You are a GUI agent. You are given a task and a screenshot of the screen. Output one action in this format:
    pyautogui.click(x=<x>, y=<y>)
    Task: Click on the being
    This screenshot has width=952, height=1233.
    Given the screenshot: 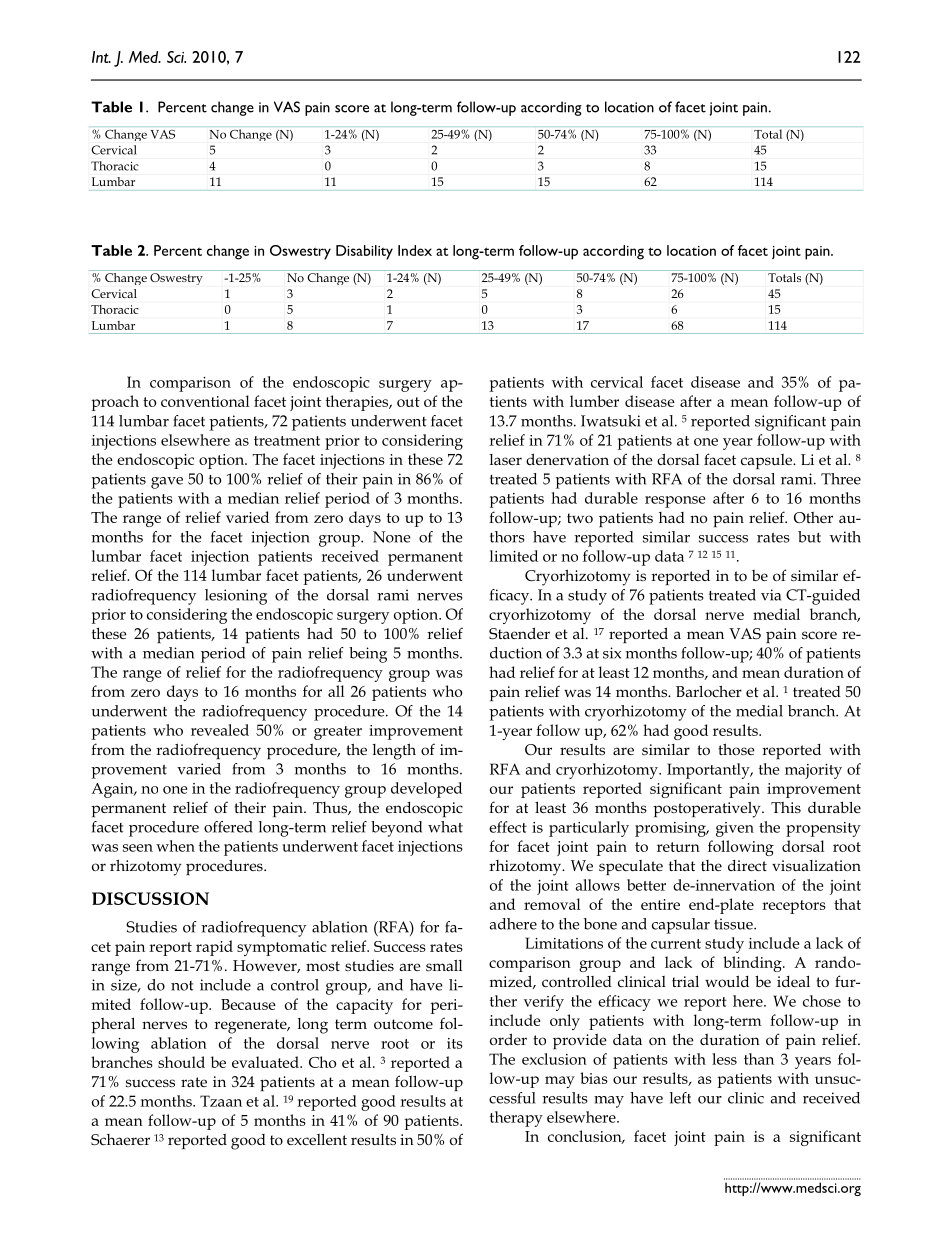 What is the action you would take?
    pyautogui.click(x=368, y=655)
